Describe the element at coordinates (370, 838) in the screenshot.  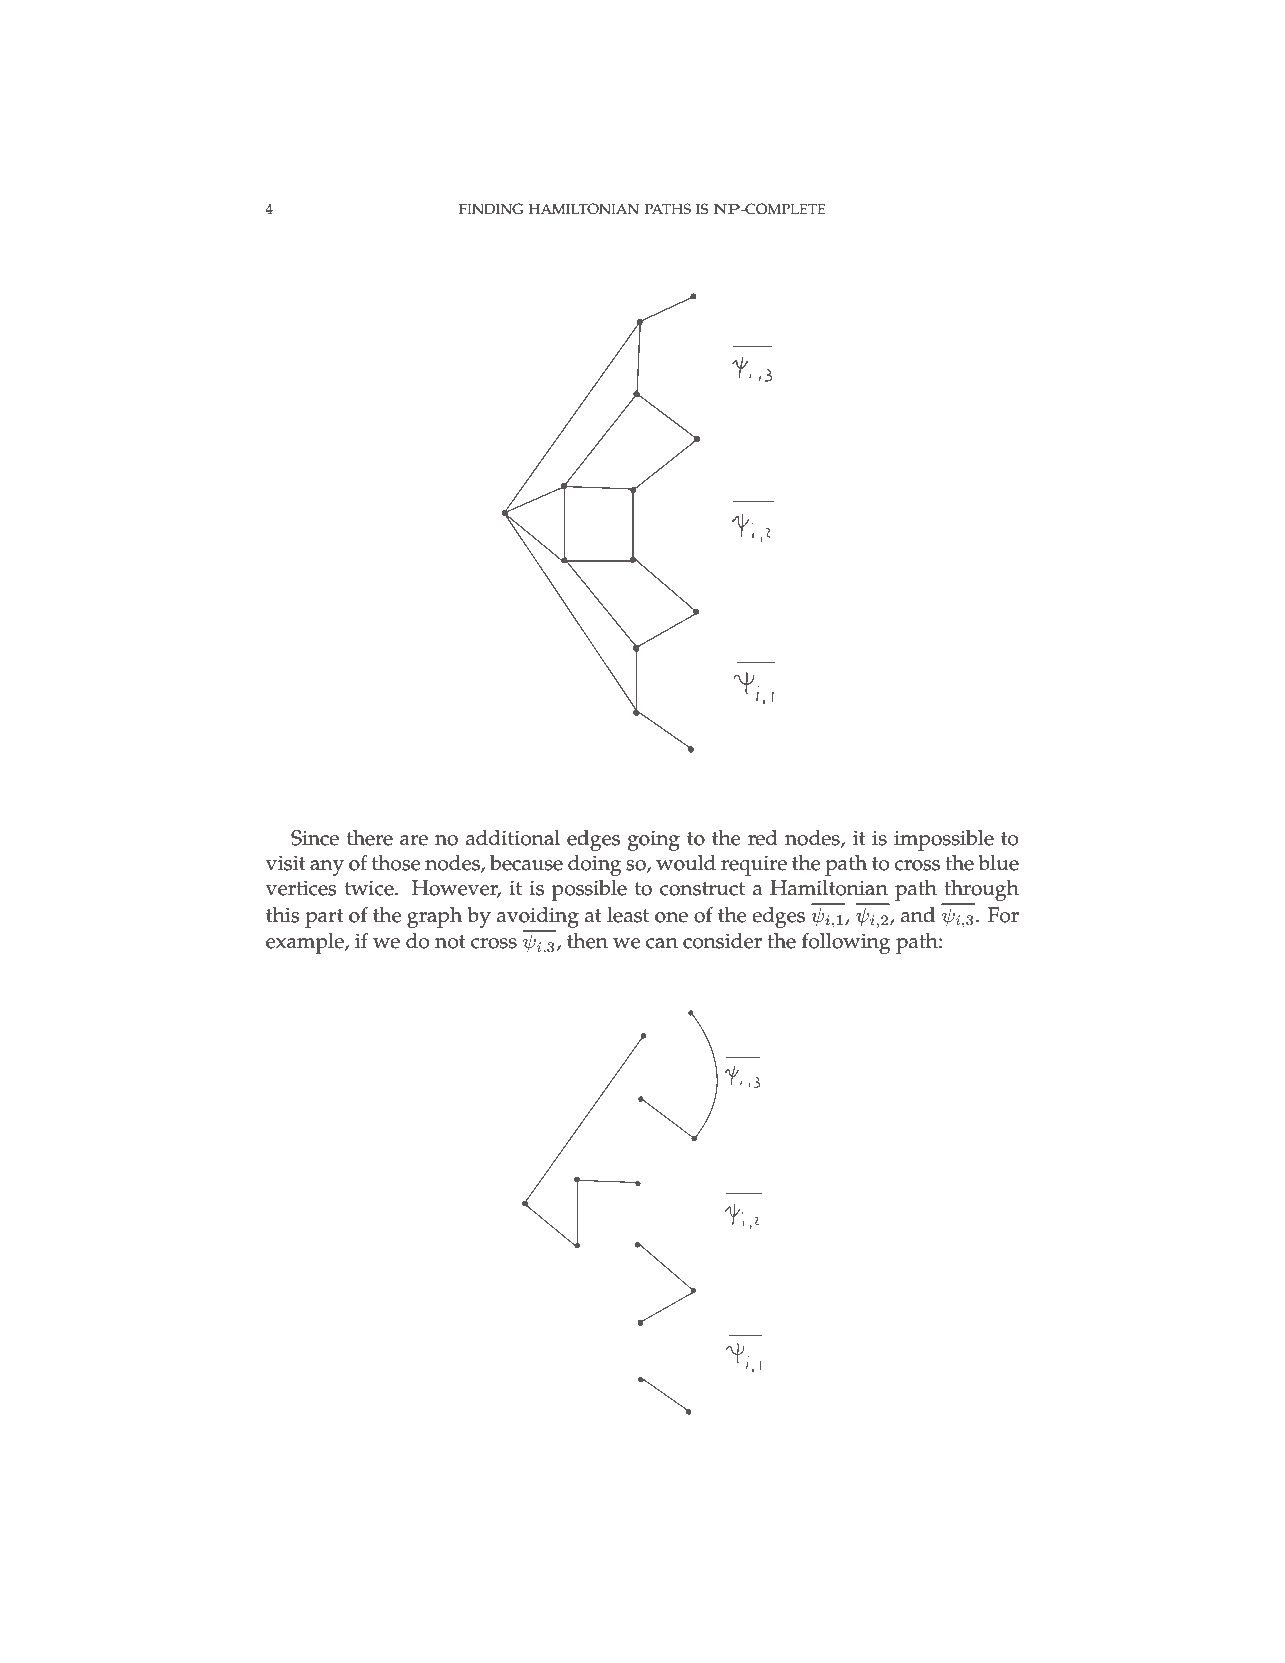
I see `there` at that location.
